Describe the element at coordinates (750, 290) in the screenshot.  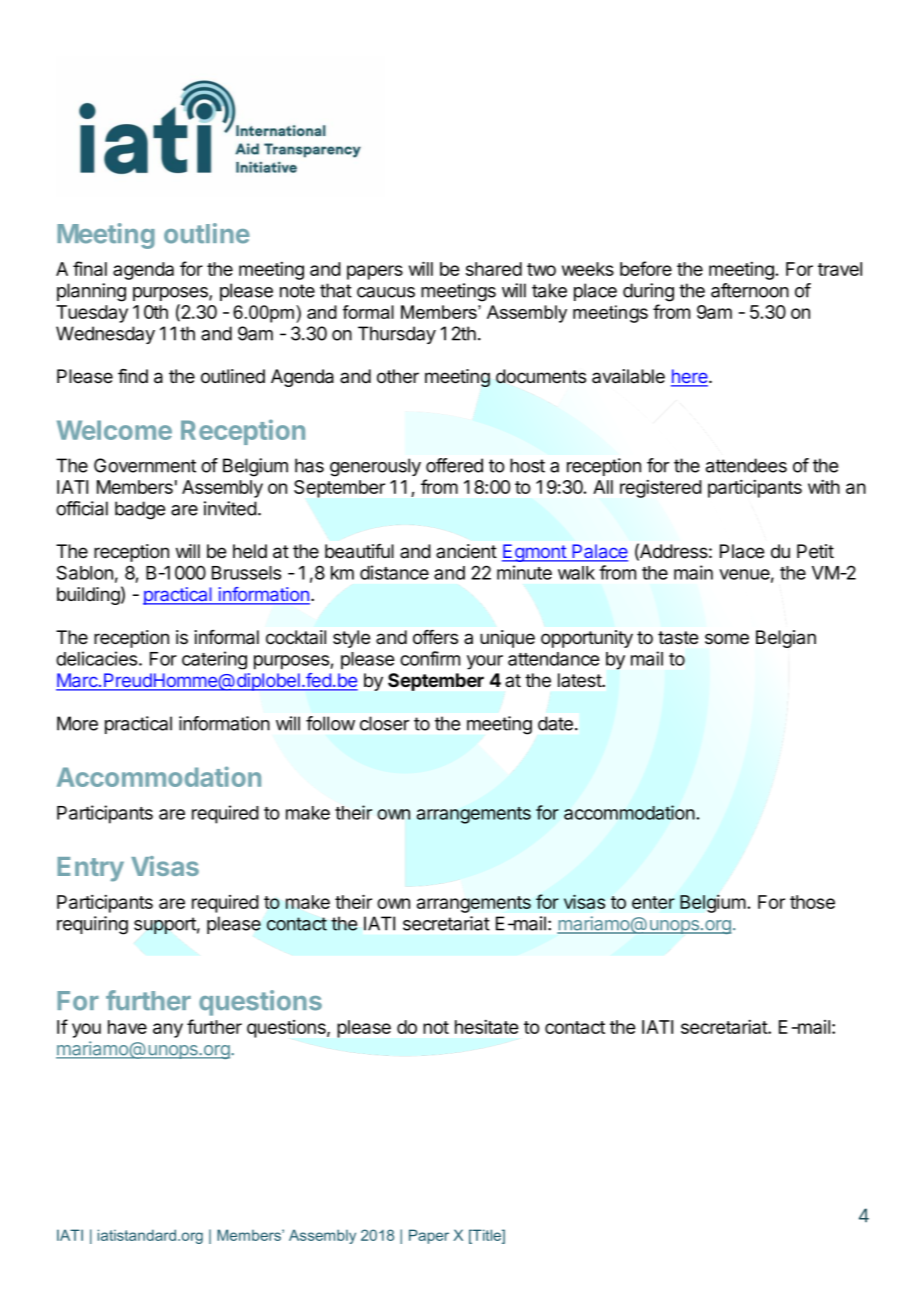
I see `afternoon` at that location.
